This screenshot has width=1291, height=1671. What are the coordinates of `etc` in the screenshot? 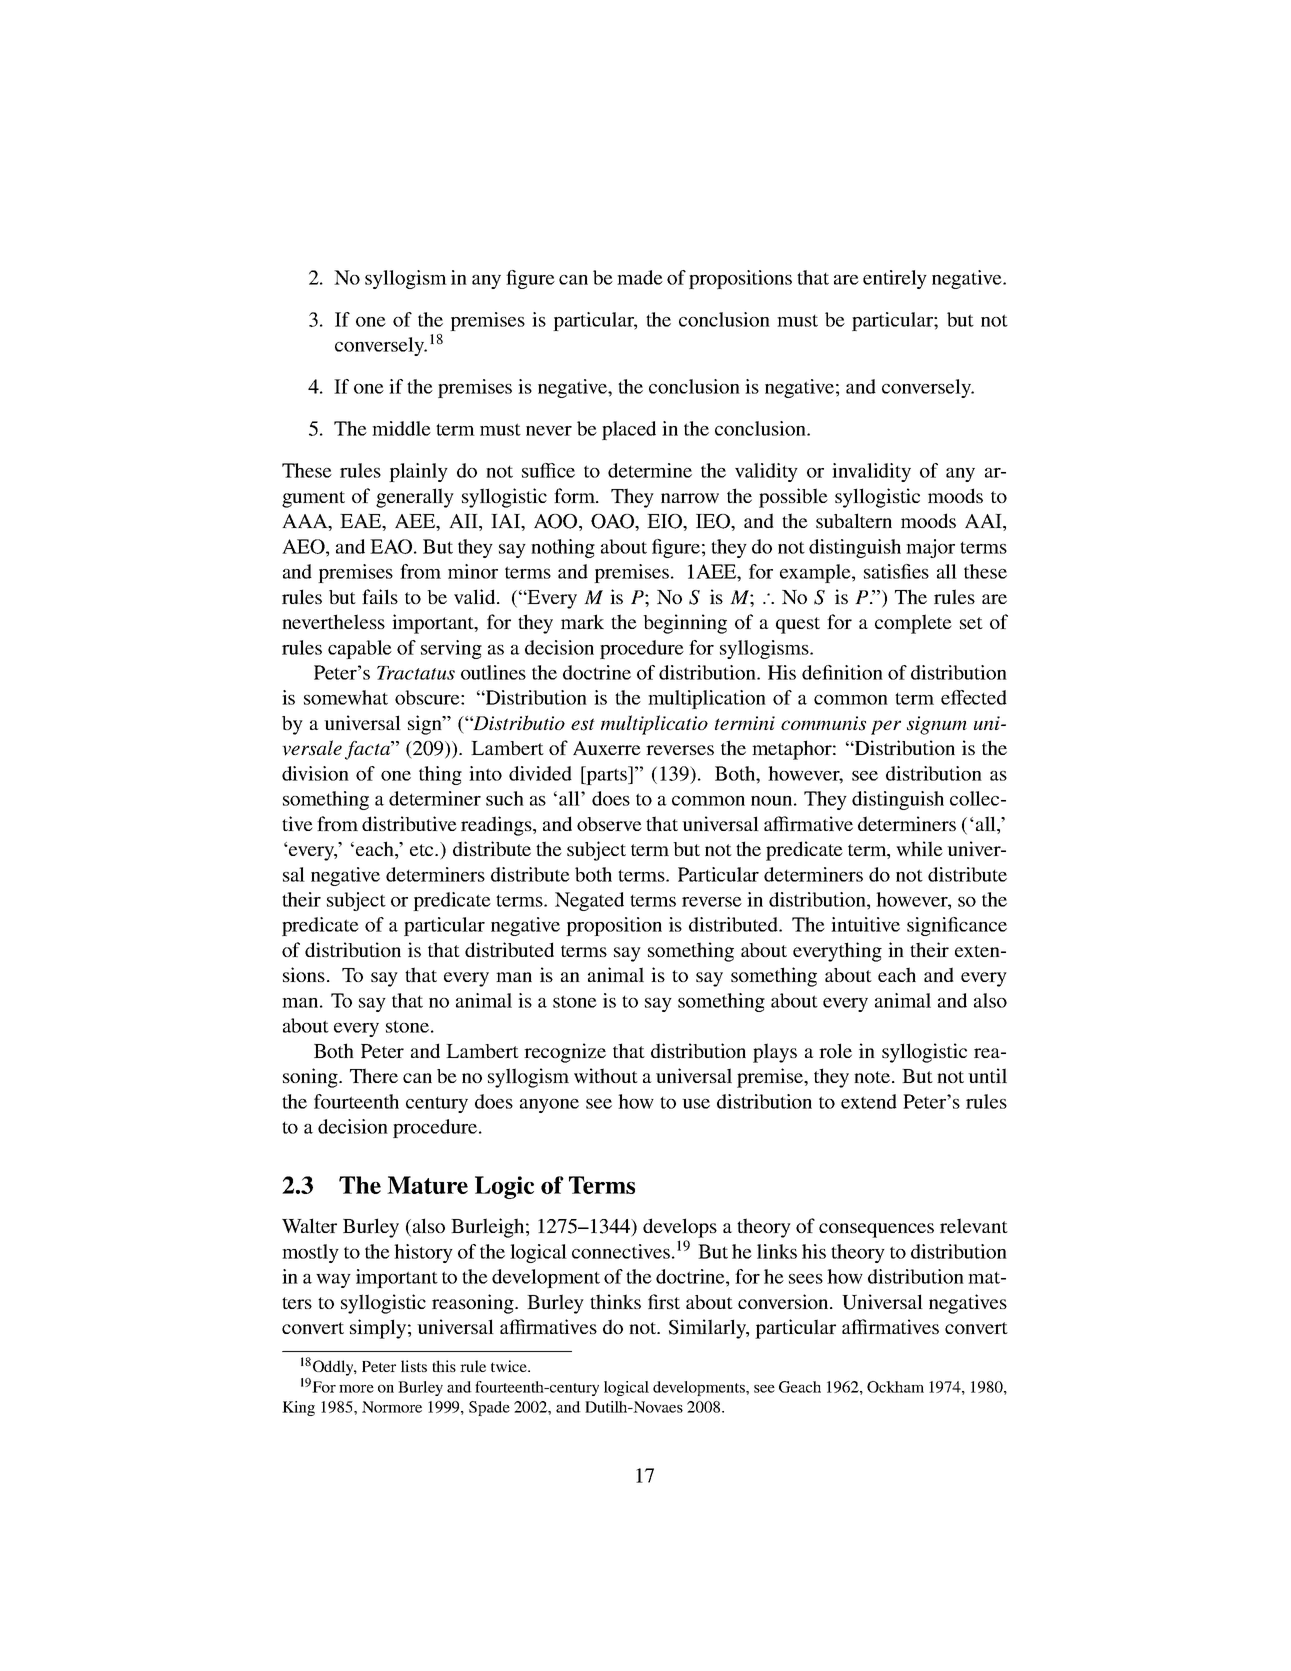 It's located at (423, 850).
